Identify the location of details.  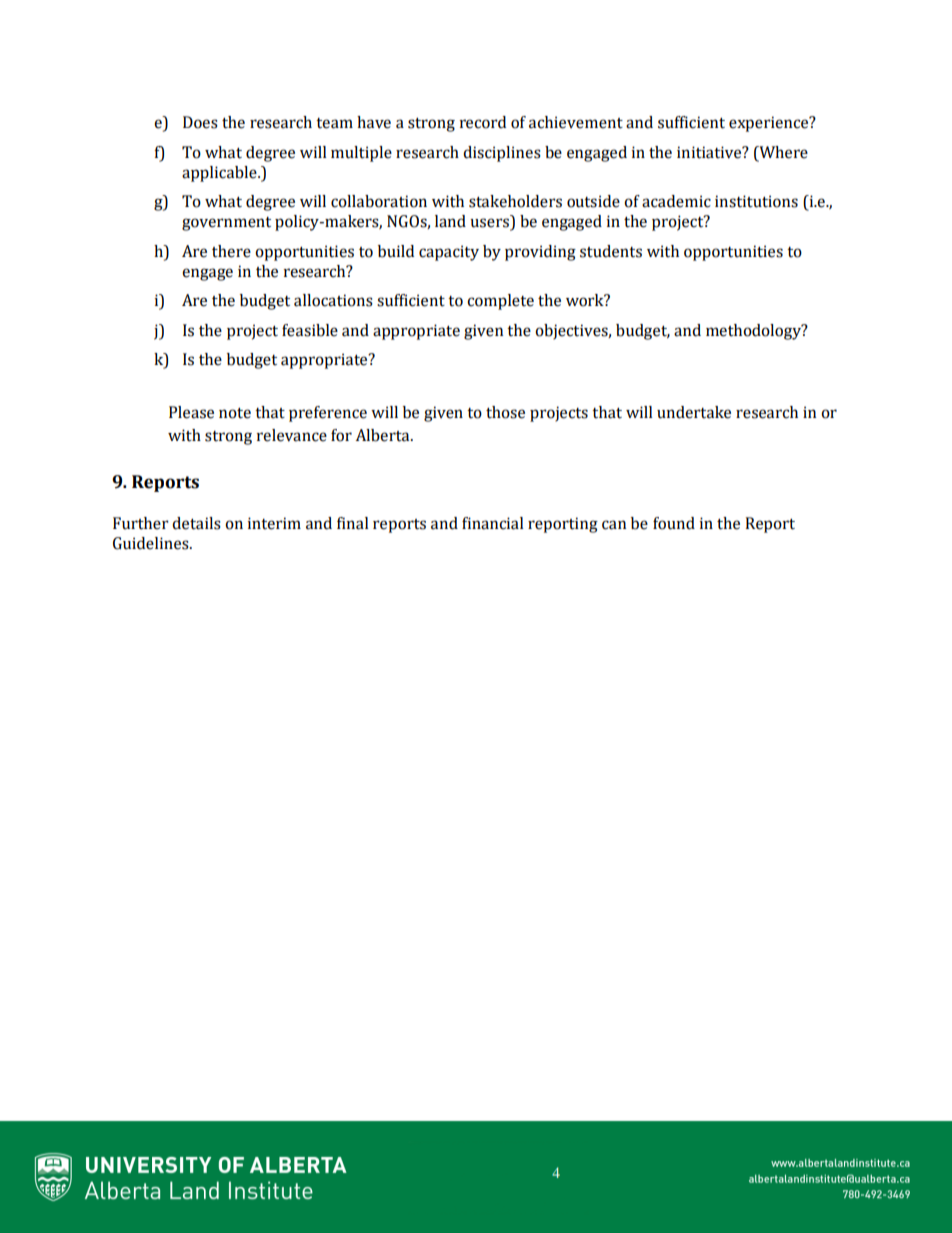
(196, 523).
